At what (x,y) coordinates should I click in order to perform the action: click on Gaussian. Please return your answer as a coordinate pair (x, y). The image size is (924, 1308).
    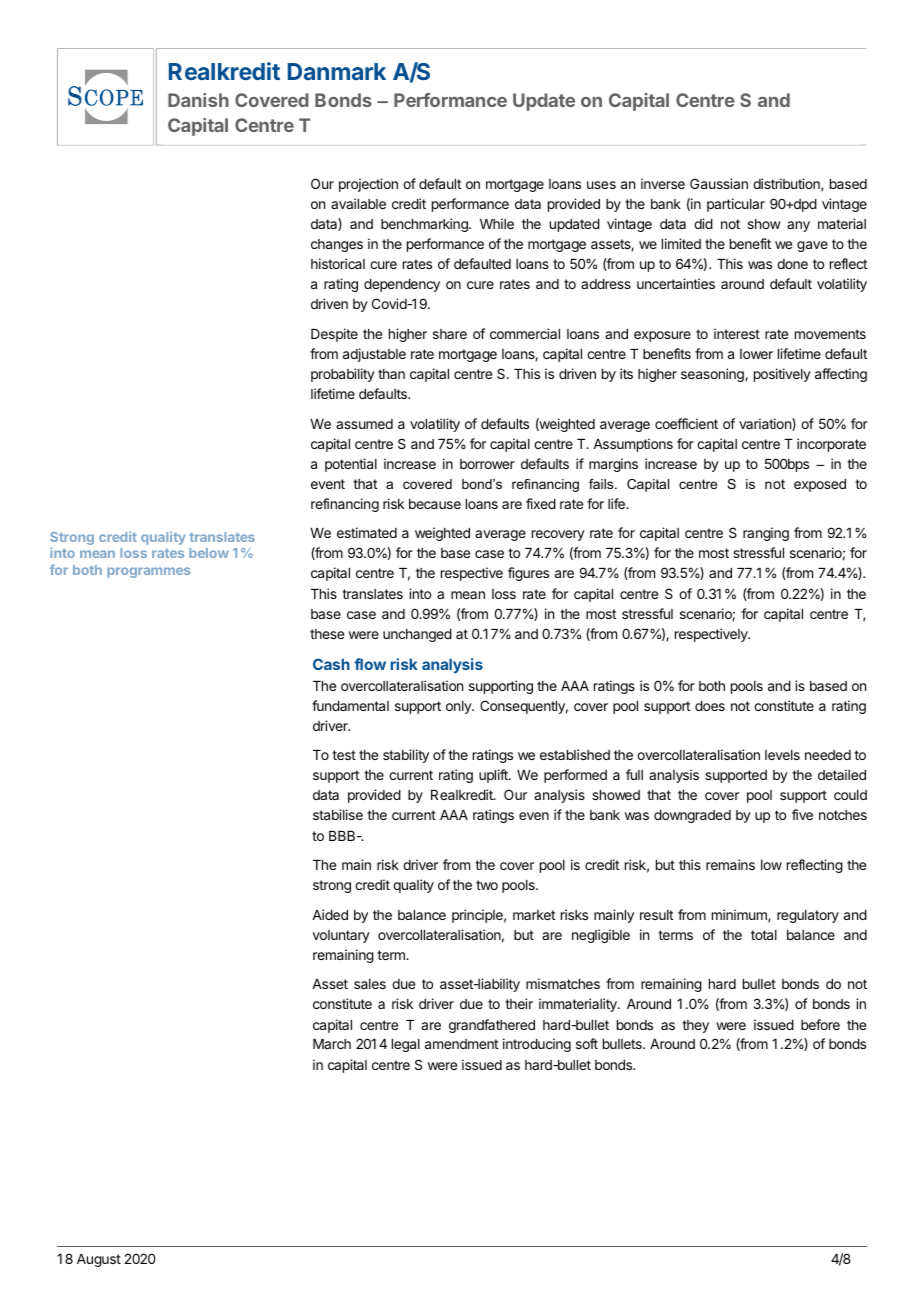
    Looking at the image, I should click on (719, 183).
